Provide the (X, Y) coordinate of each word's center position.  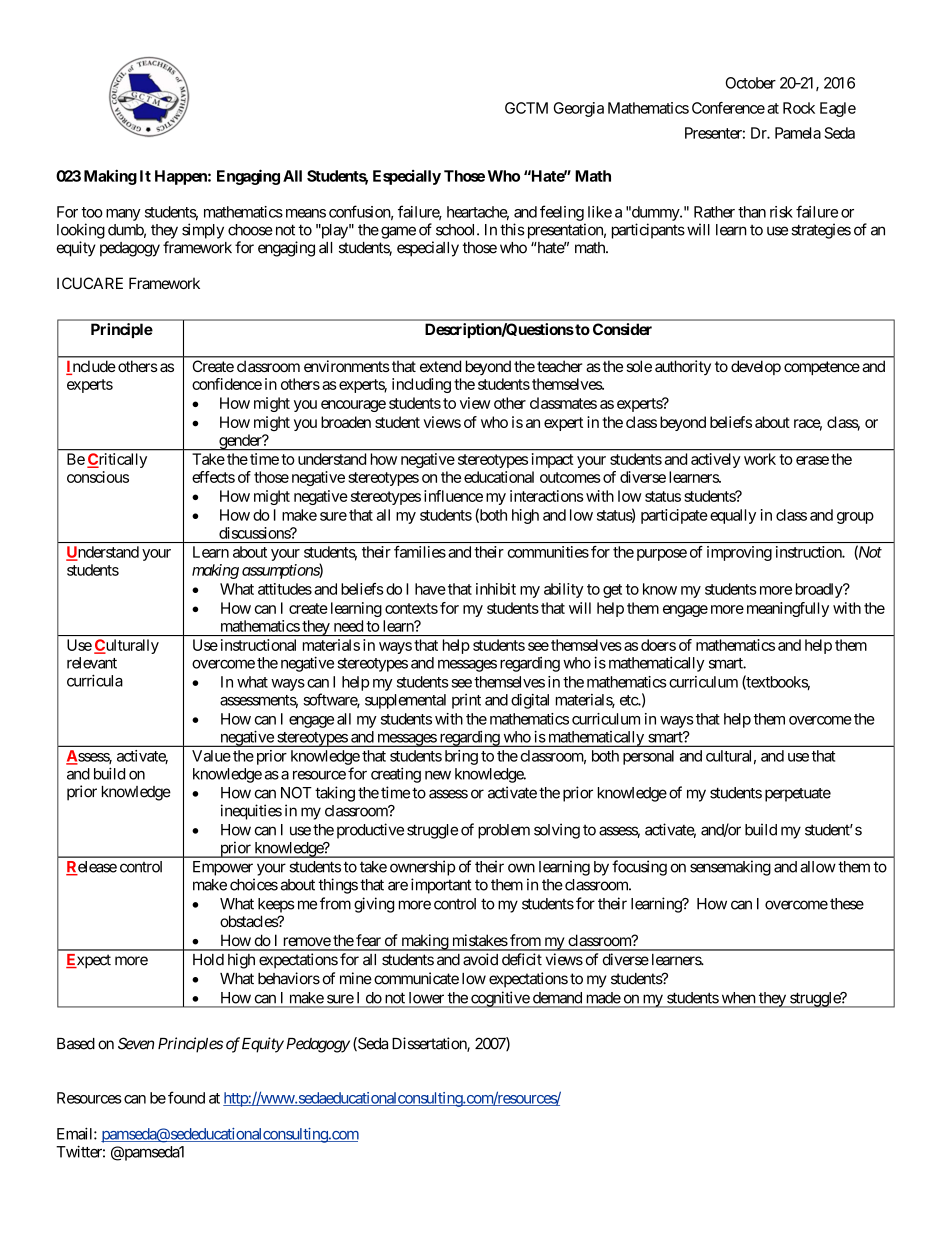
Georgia (579, 109)
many (123, 215)
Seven (136, 1043)
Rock (799, 108)
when (738, 998)
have (430, 589)
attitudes (285, 589)
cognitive (500, 999)
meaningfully (788, 609)
